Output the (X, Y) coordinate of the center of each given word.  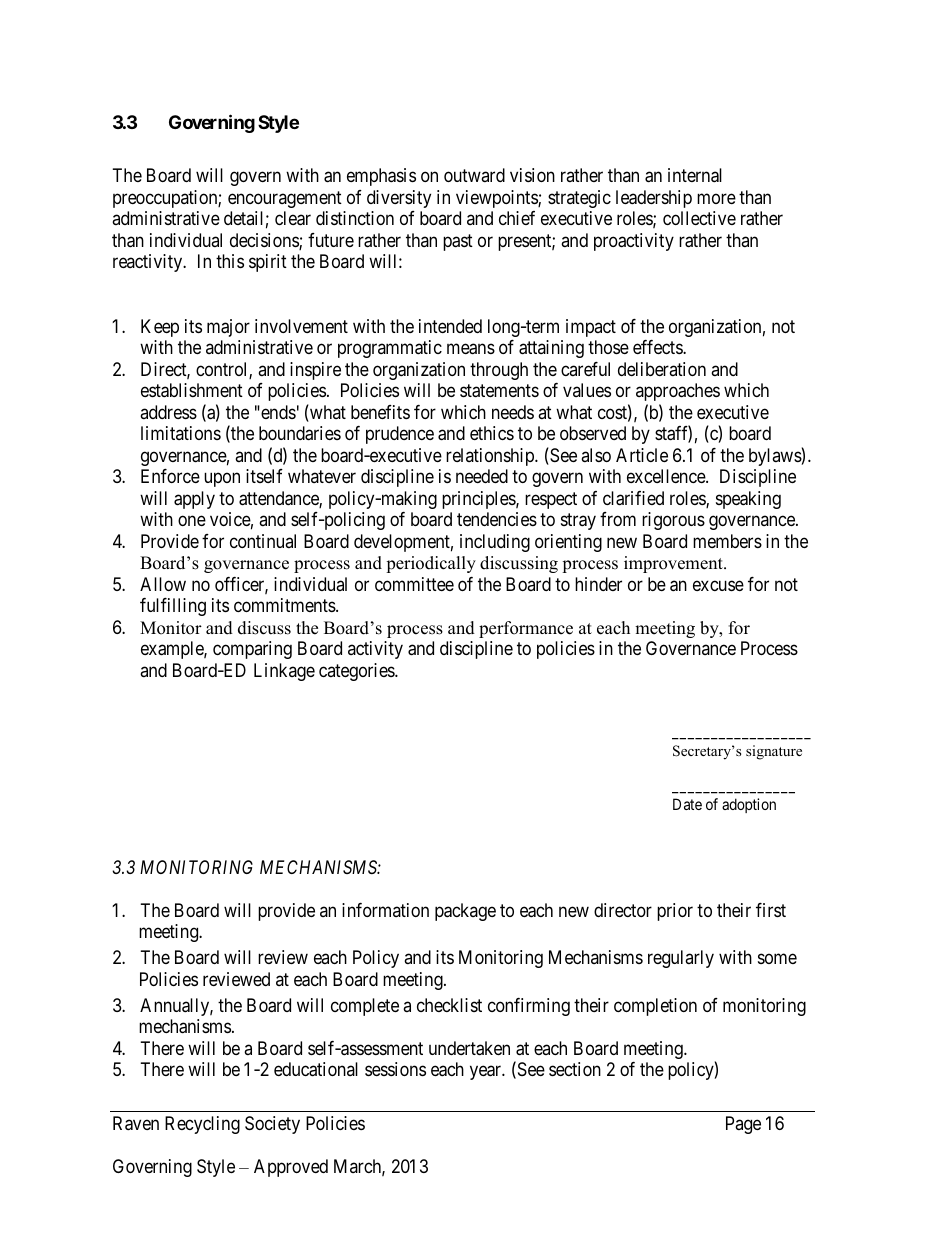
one (192, 521)
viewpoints (497, 199)
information (385, 910)
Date (687, 804)
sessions (395, 1069)
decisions (265, 241)
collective (699, 218)
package (465, 912)
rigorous (673, 521)
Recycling (202, 1125)
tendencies (497, 519)
